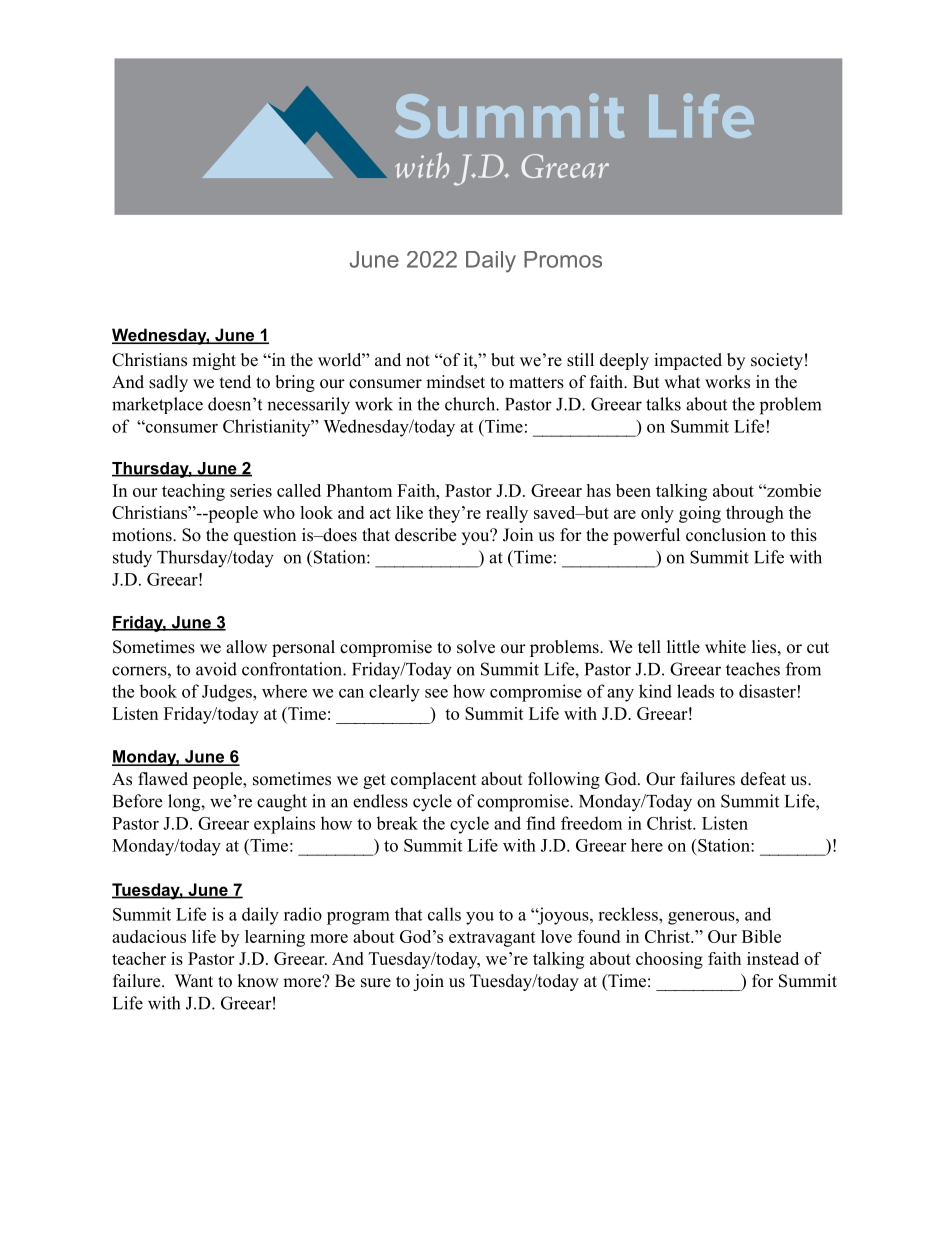 Image resolution: width=952 pixels, height=1233 pixels. I want to click on white, so click(725, 647).
